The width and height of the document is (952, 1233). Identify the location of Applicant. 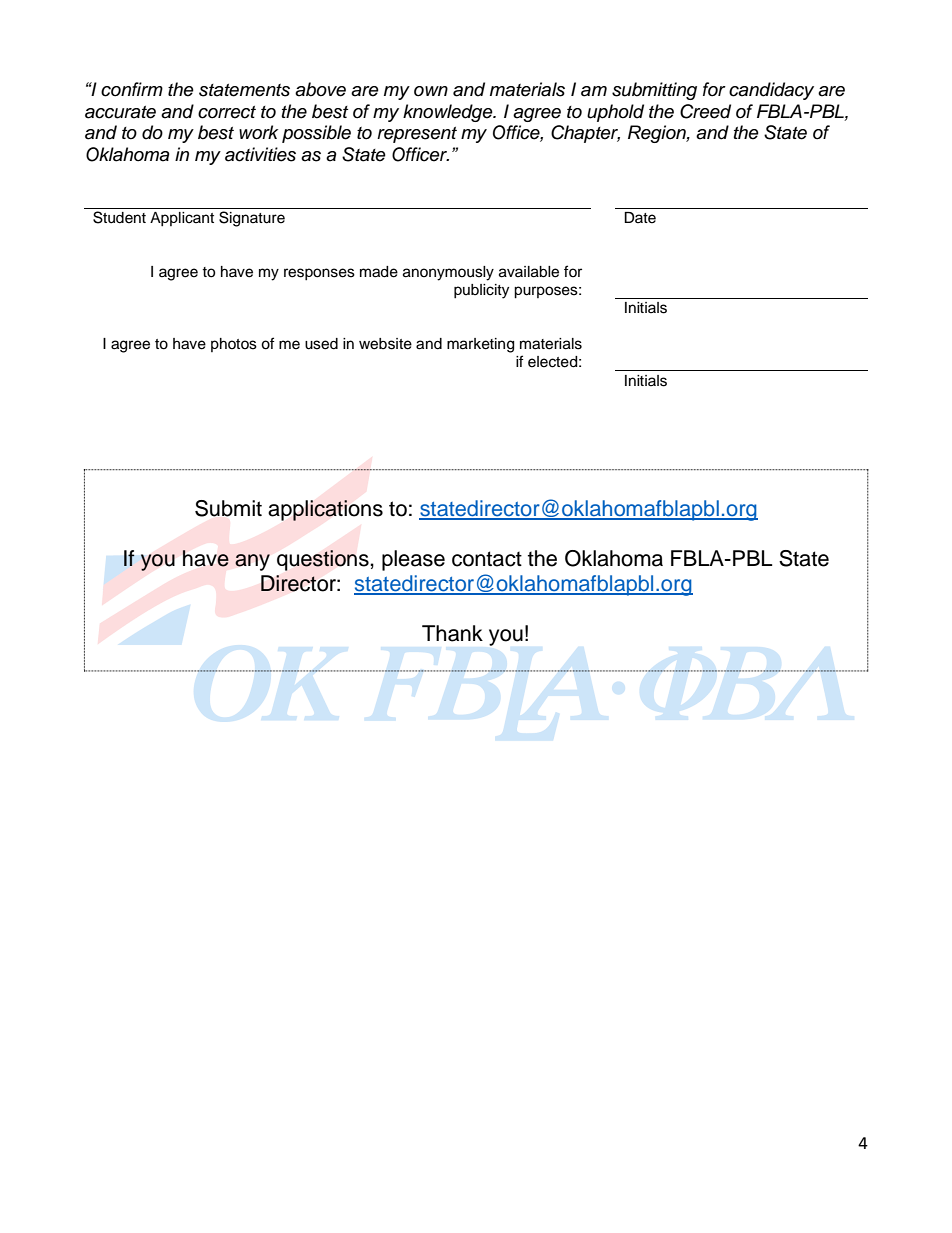
(182, 219).
